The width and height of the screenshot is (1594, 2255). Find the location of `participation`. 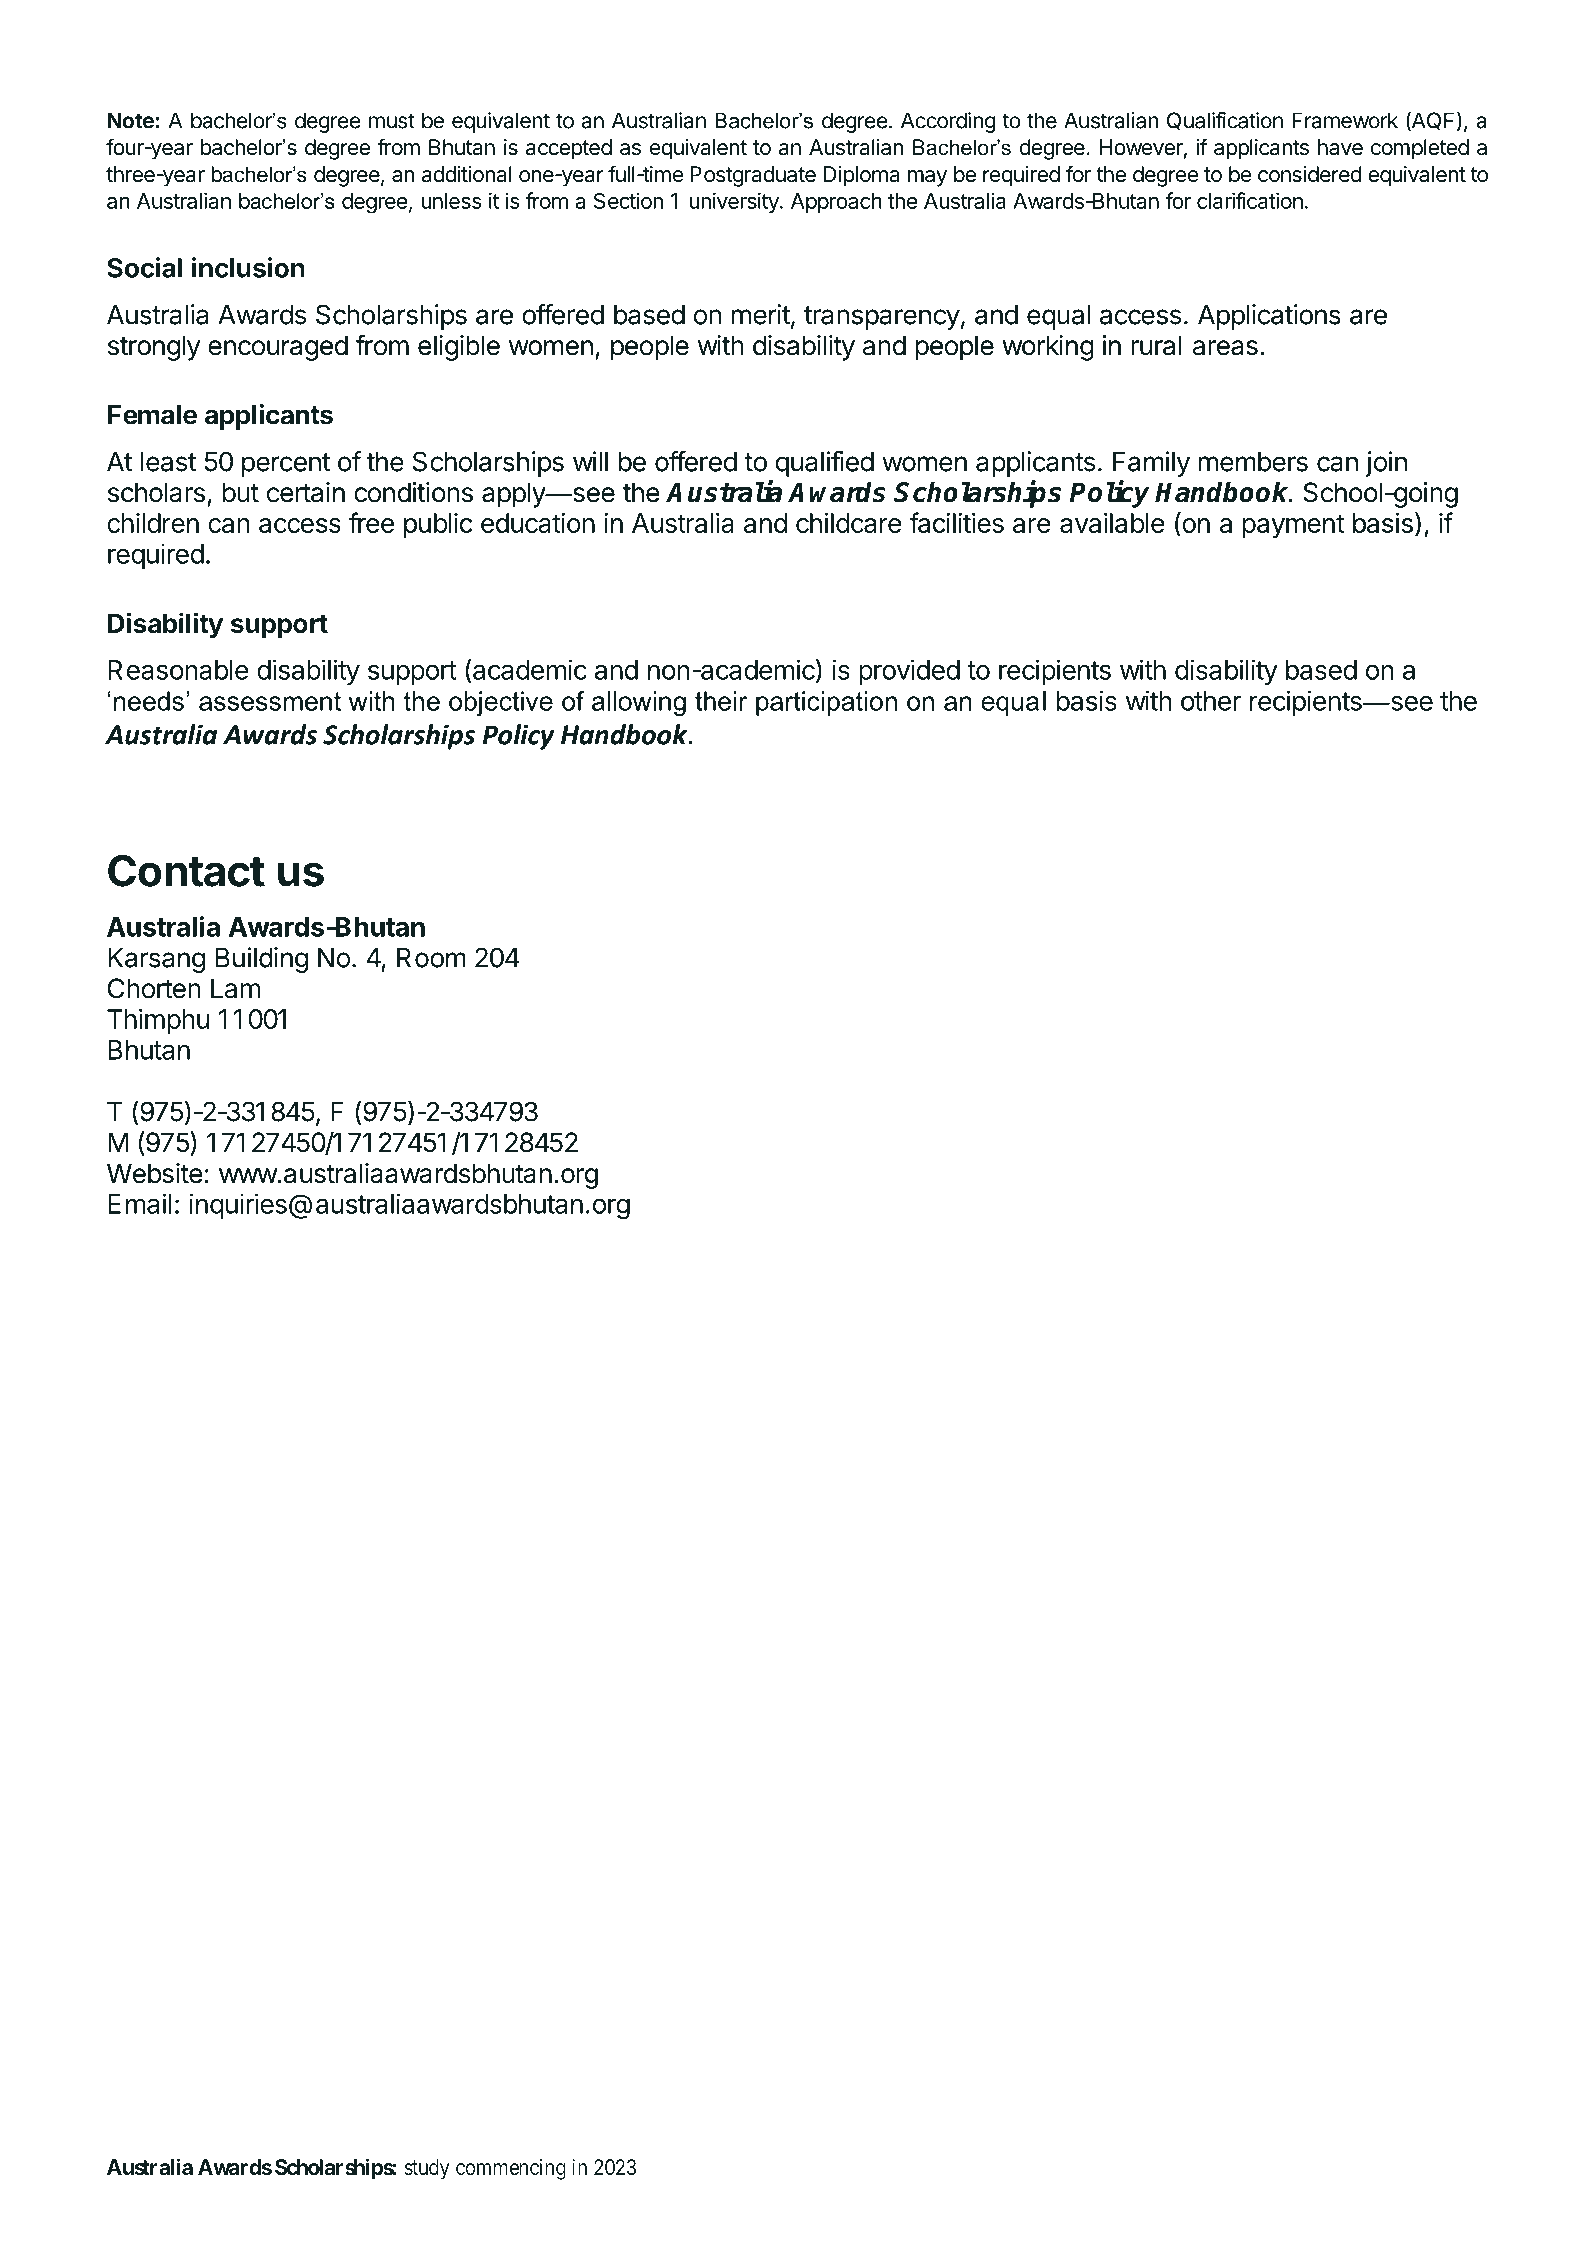

participation is located at coordinates (826, 703).
